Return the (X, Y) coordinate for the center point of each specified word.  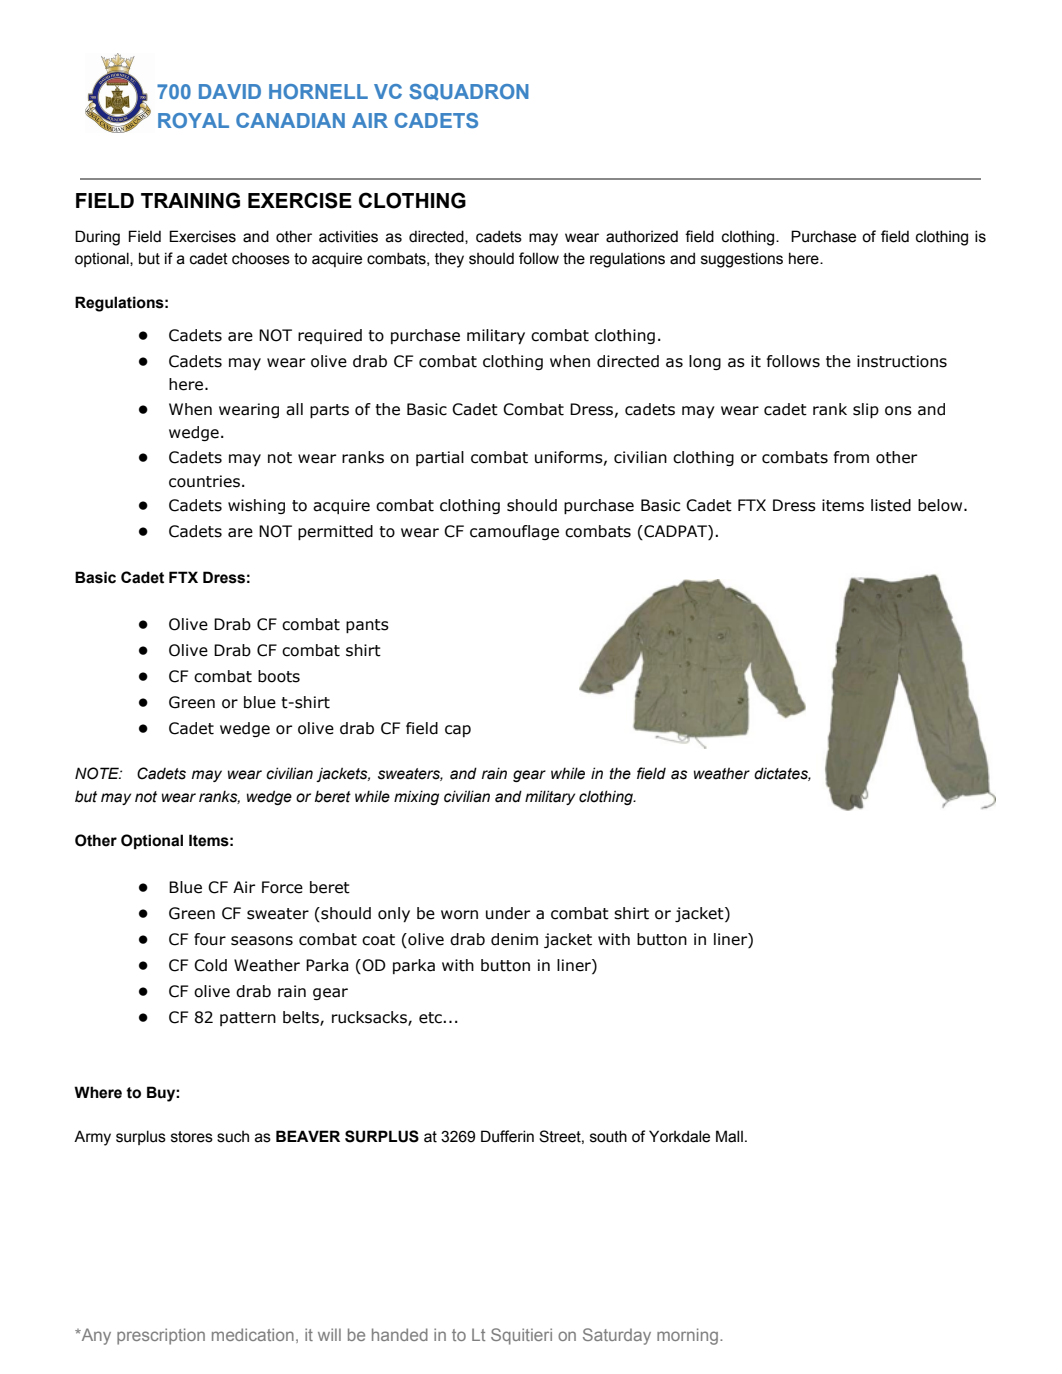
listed (891, 505)
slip (866, 410)
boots (279, 676)
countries (204, 481)
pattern (248, 1019)
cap (458, 731)
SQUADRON (469, 92)
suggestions (742, 260)
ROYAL (193, 120)
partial (440, 458)
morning (687, 1336)
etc (431, 1018)
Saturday (617, 1336)
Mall (729, 1136)
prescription (161, 1336)
